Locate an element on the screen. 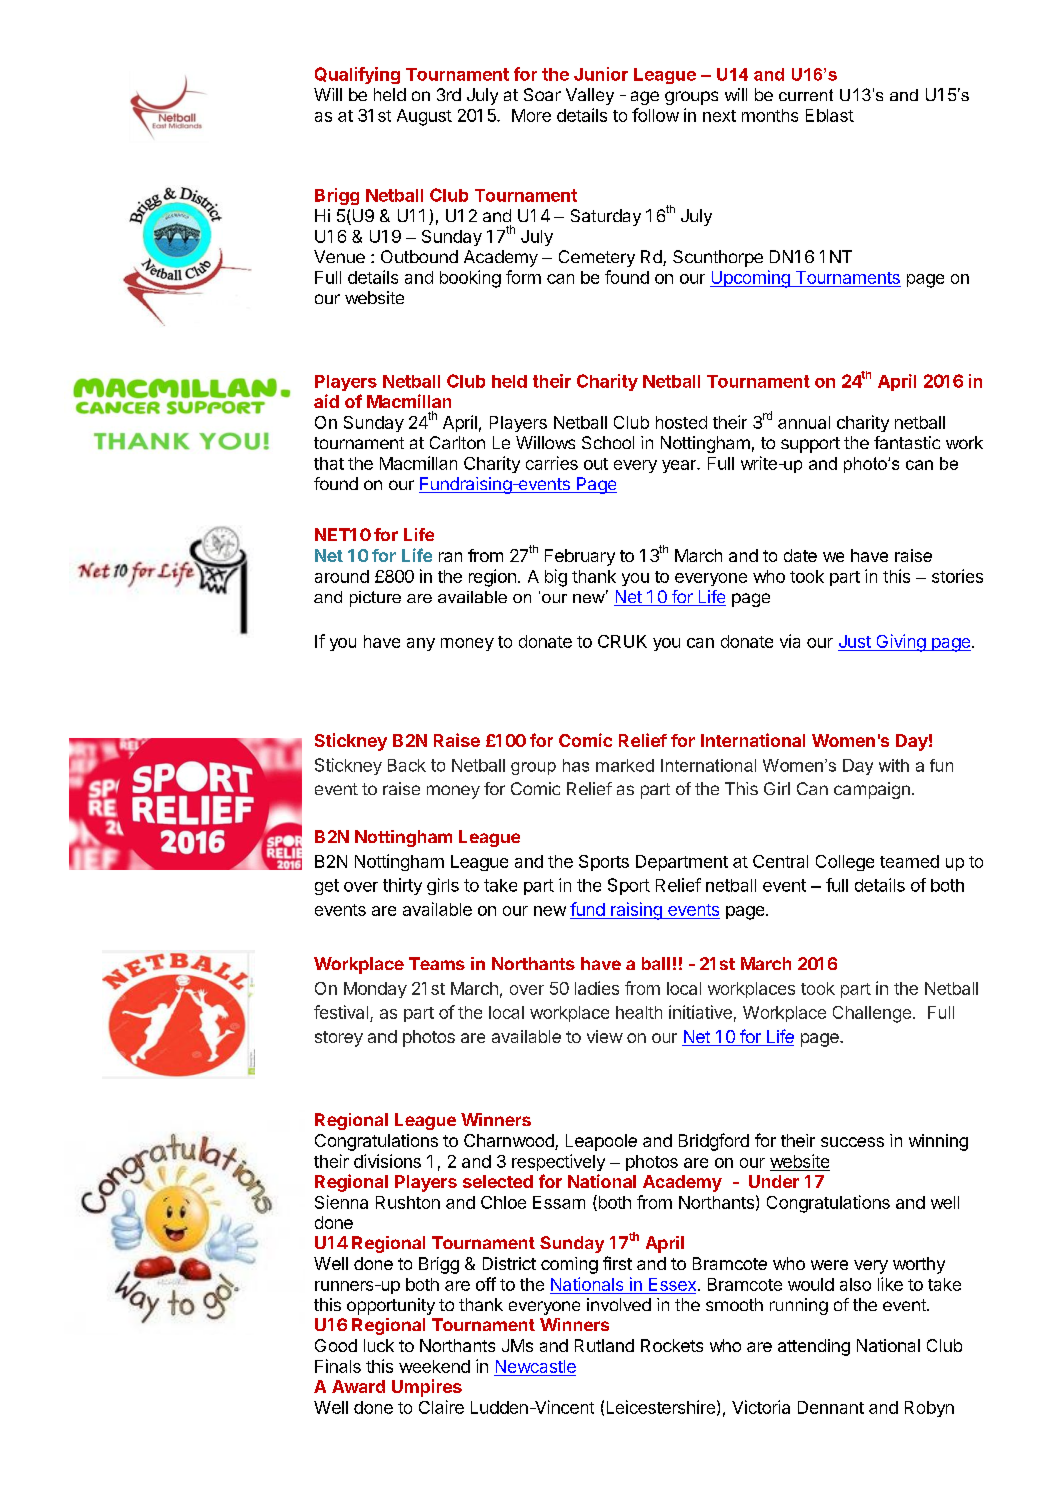 The height and width of the screenshot is (1501, 1061). Rutland is located at coordinates (604, 1345).
